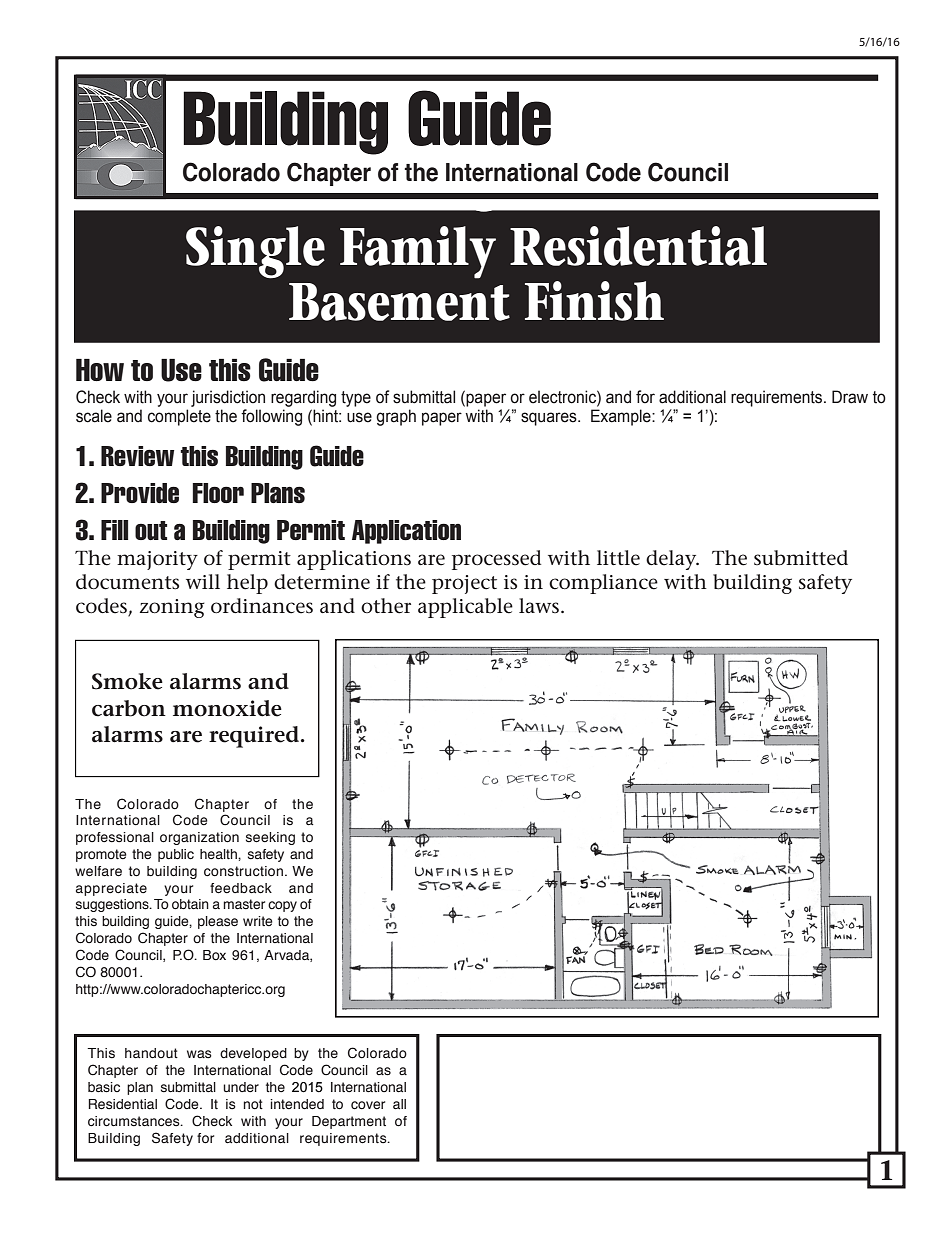 This screenshot has width=952, height=1233. What do you see at coordinates (418, 252) in the screenshot?
I see `Family` at bounding box center [418, 252].
